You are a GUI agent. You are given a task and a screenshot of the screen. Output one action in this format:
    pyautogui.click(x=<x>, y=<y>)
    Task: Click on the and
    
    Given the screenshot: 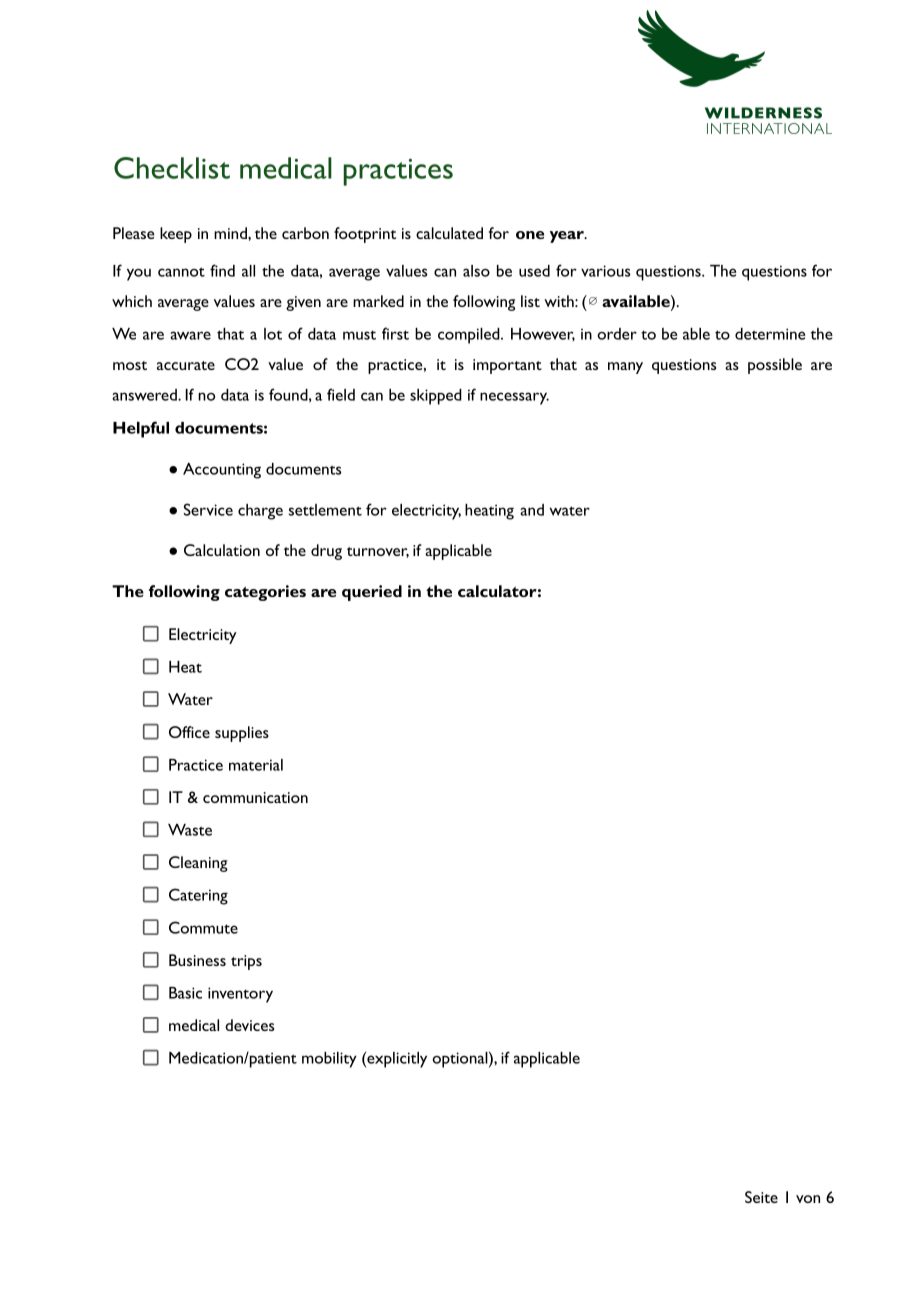 What is the action you would take?
    pyautogui.click(x=532, y=510)
